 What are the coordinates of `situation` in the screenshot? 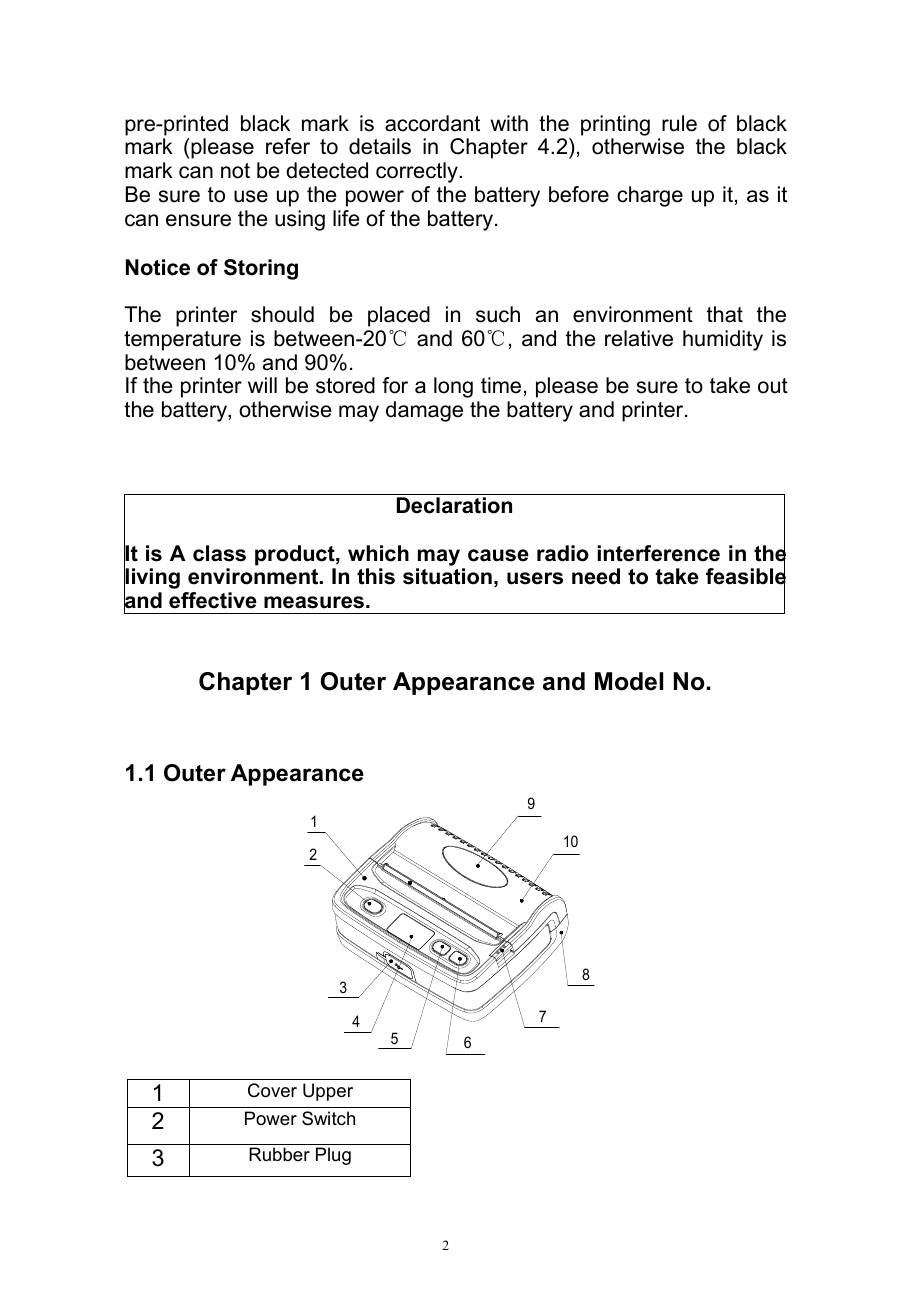 It's located at (447, 576).
